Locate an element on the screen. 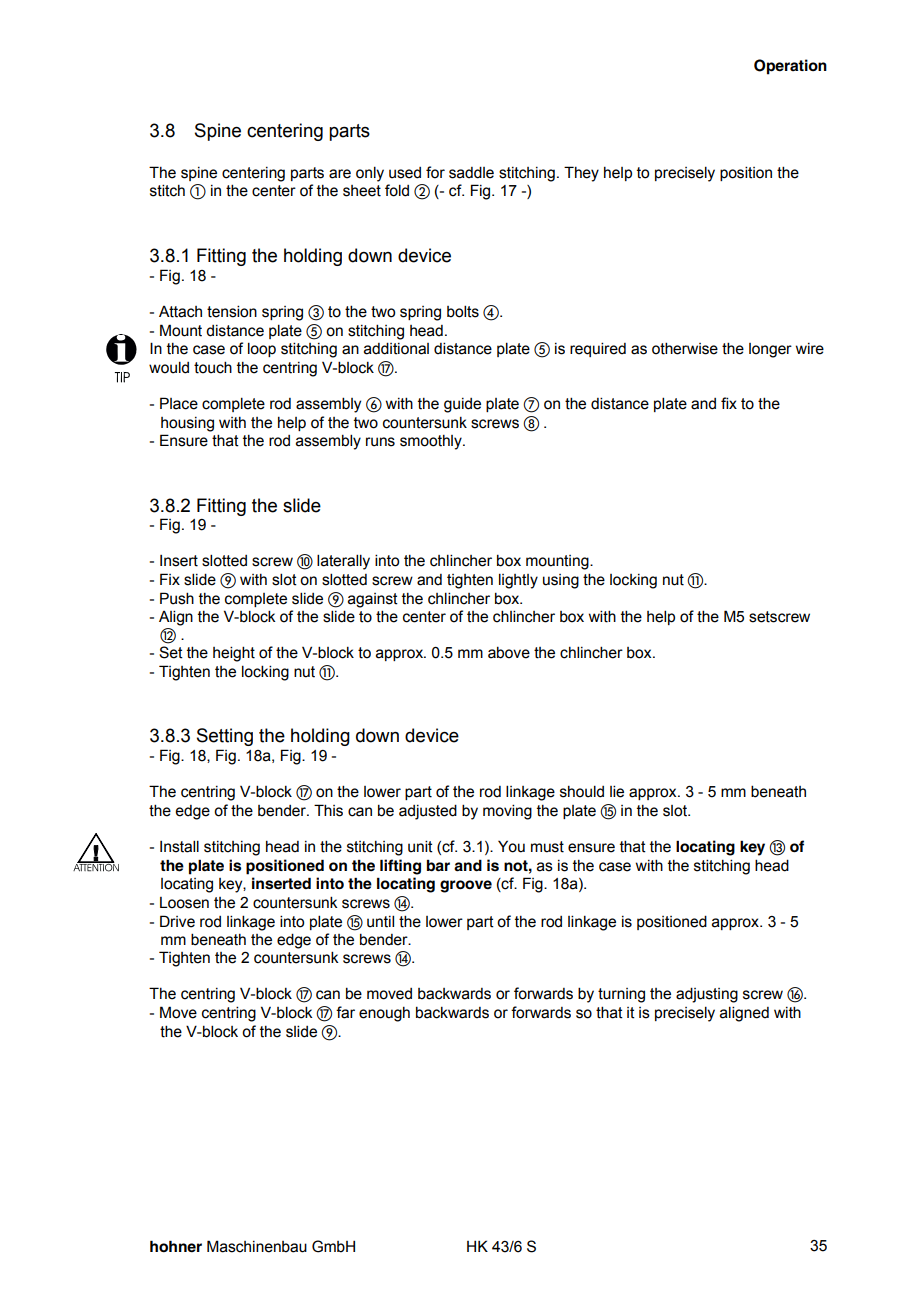 The image size is (924, 1308). far is located at coordinates (345, 1012).
